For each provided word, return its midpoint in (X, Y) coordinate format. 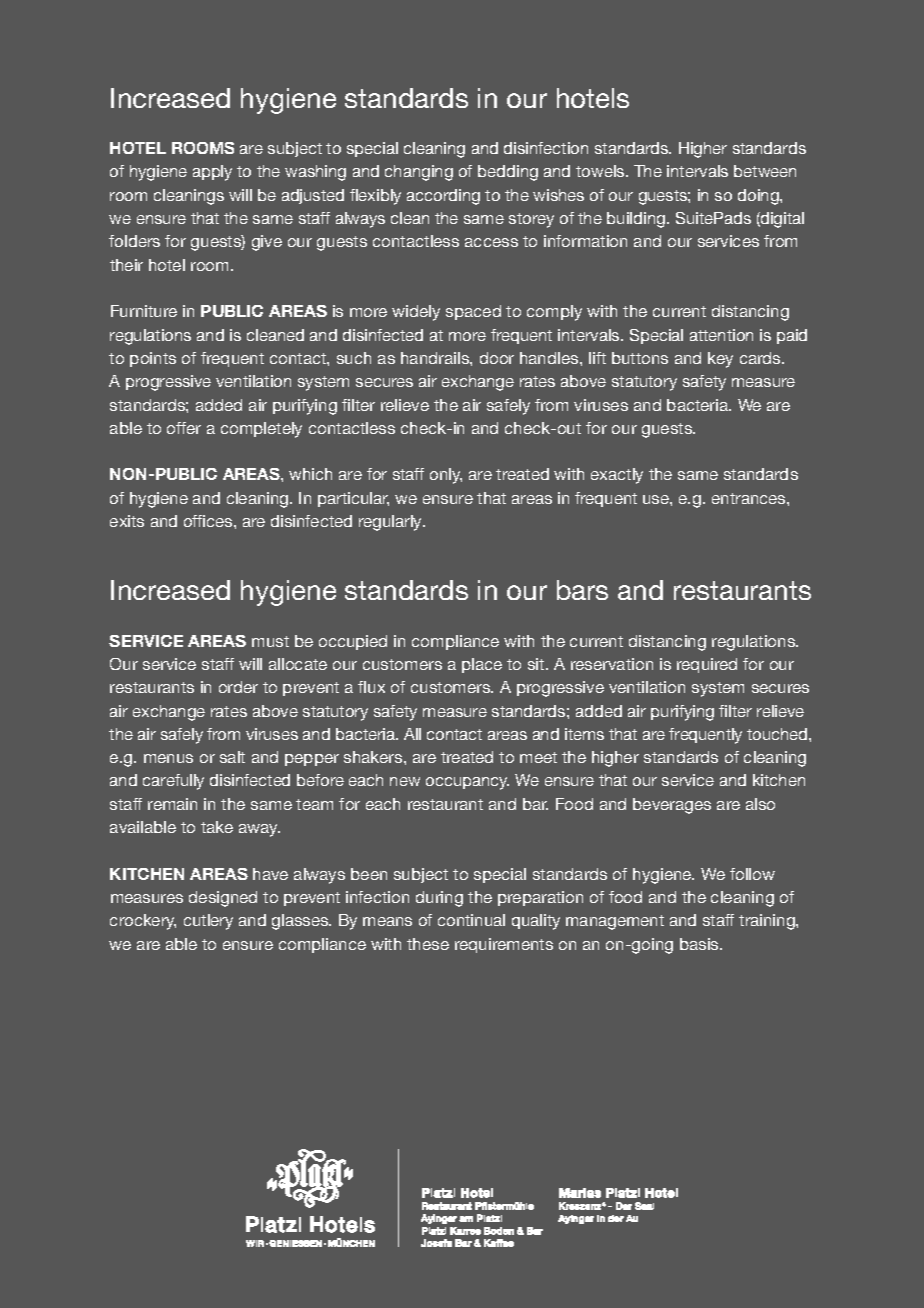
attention (721, 335)
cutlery (208, 922)
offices (209, 521)
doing (759, 197)
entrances (750, 498)
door (497, 358)
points (153, 359)
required (707, 665)
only (446, 476)
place (482, 665)
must (270, 641)
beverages (672, 806)
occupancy (467, 783)
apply (212, 173)
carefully (173, 782)
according (443, 197)
